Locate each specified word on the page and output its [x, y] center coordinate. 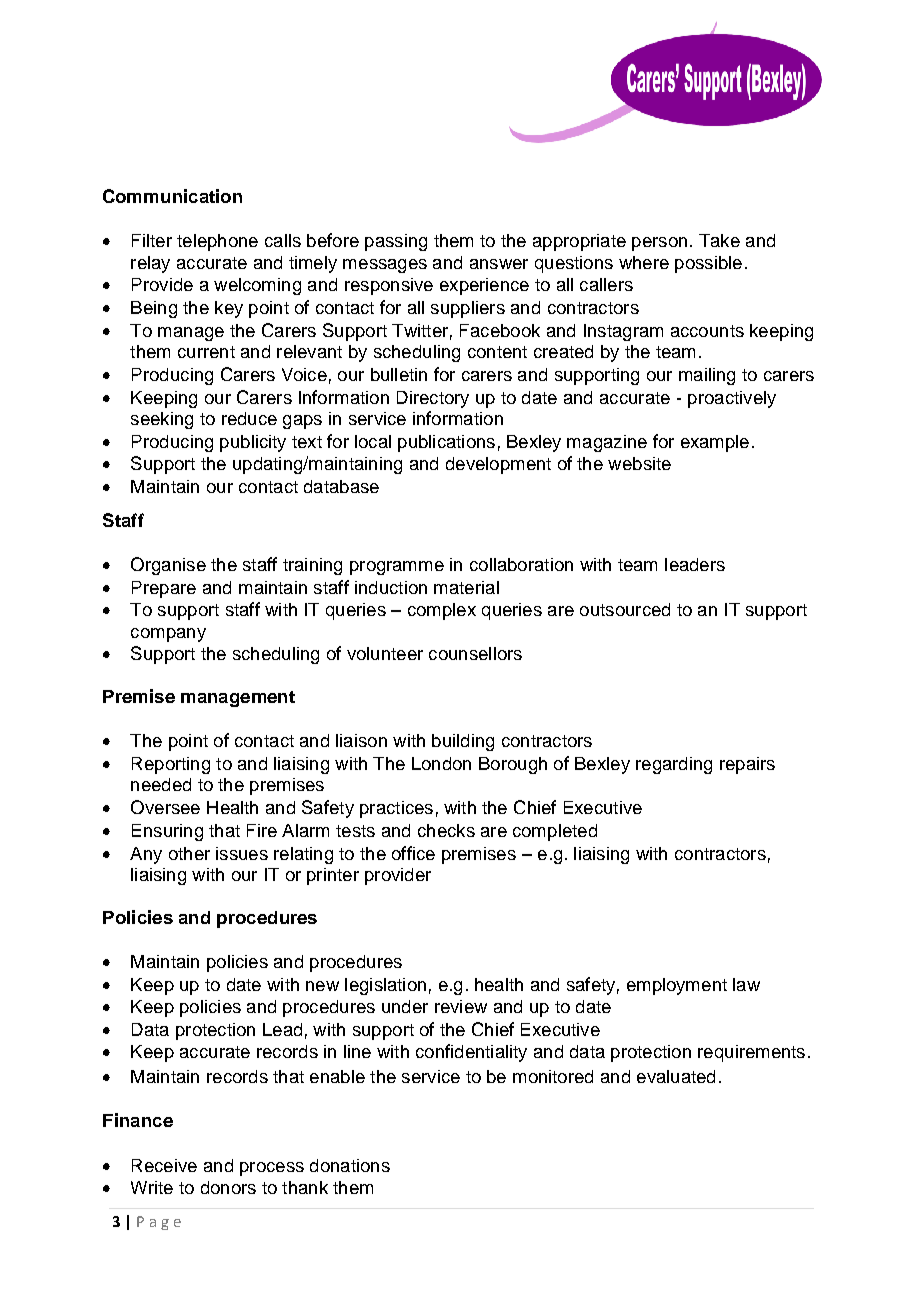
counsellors [475, 653]
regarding [674, 765]
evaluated [676, 1076]
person [659, 244]
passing [396, 242]
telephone [217, 242]
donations [350, 1165]
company [168, 635]
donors [228, 1187]
